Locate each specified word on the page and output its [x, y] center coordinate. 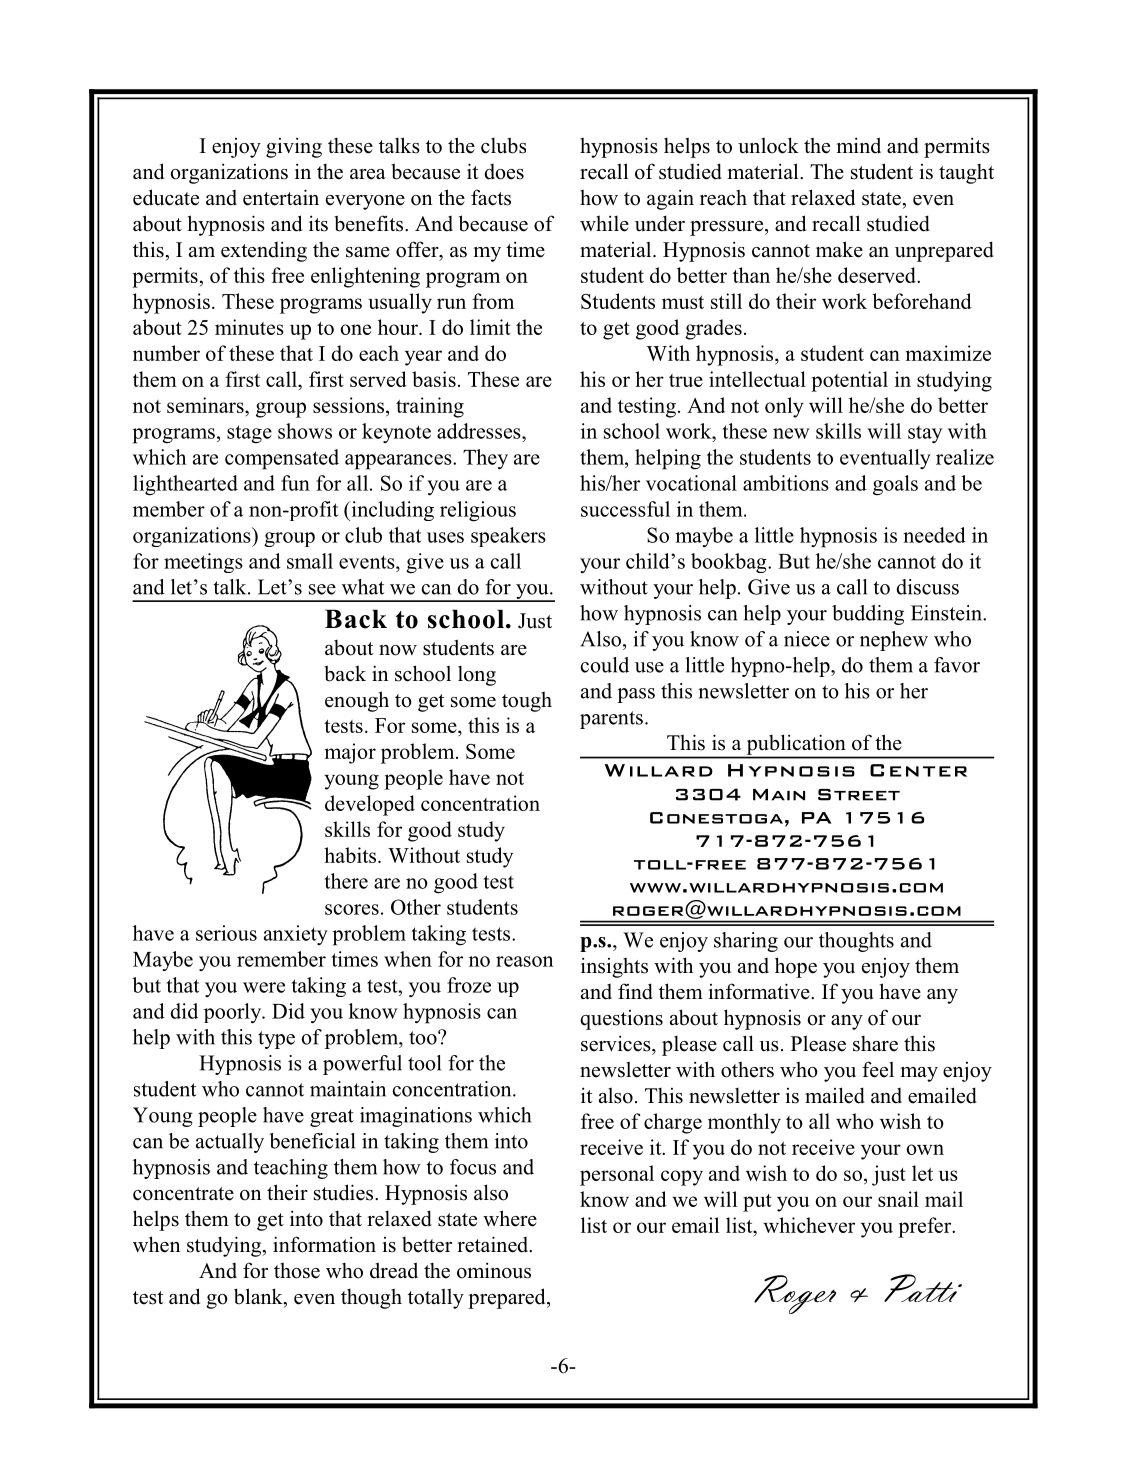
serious [226, 933]
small [310, 561]
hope [796, 967]
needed [934, 535]
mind [859, 145]
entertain [281, 197]
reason [524, 961]
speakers [508, 537]
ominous [494, 1270]
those [297, 1270]
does [504, 172]
